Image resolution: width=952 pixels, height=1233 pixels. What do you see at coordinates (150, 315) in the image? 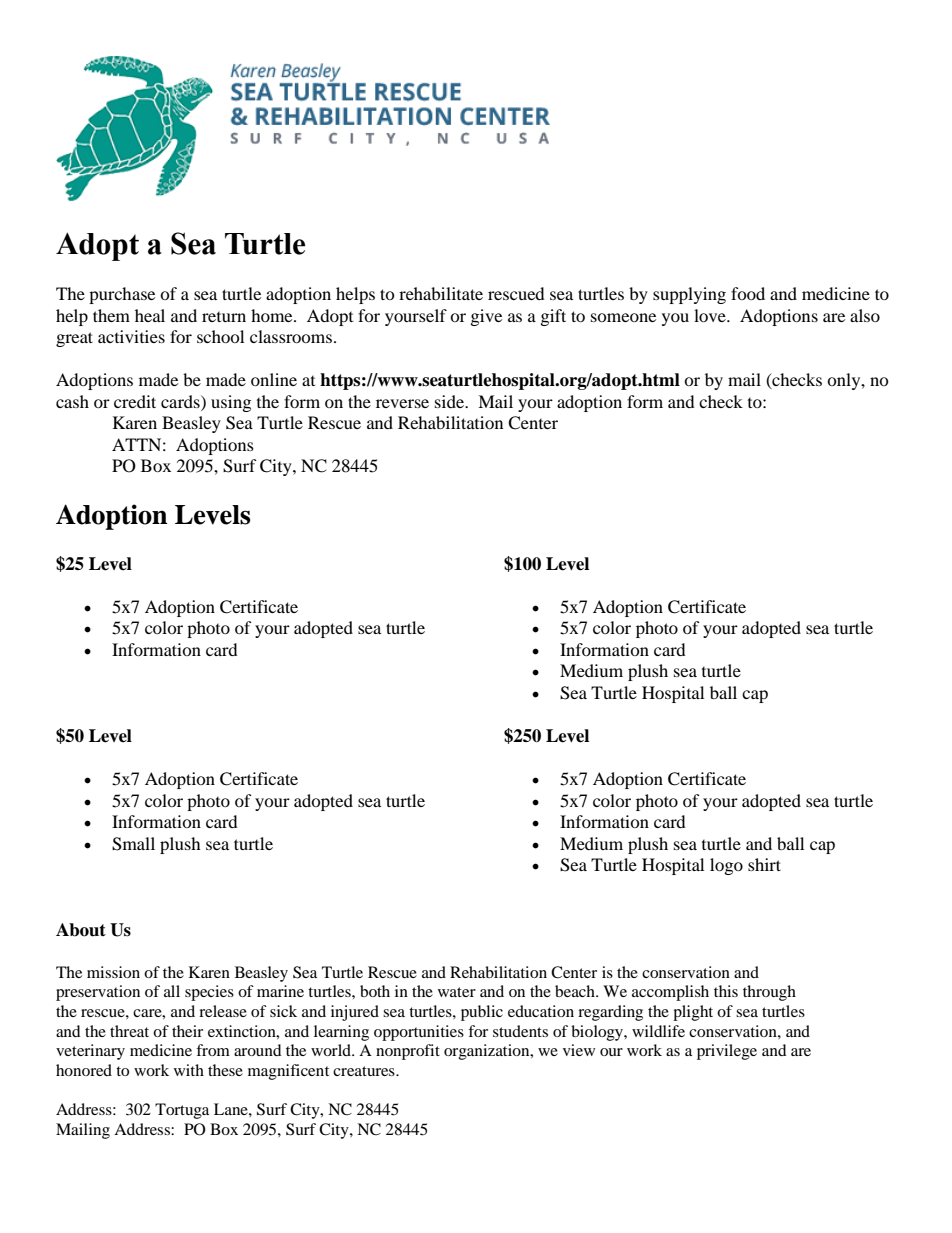
I see `heal` at bounding box center [150, 315].
